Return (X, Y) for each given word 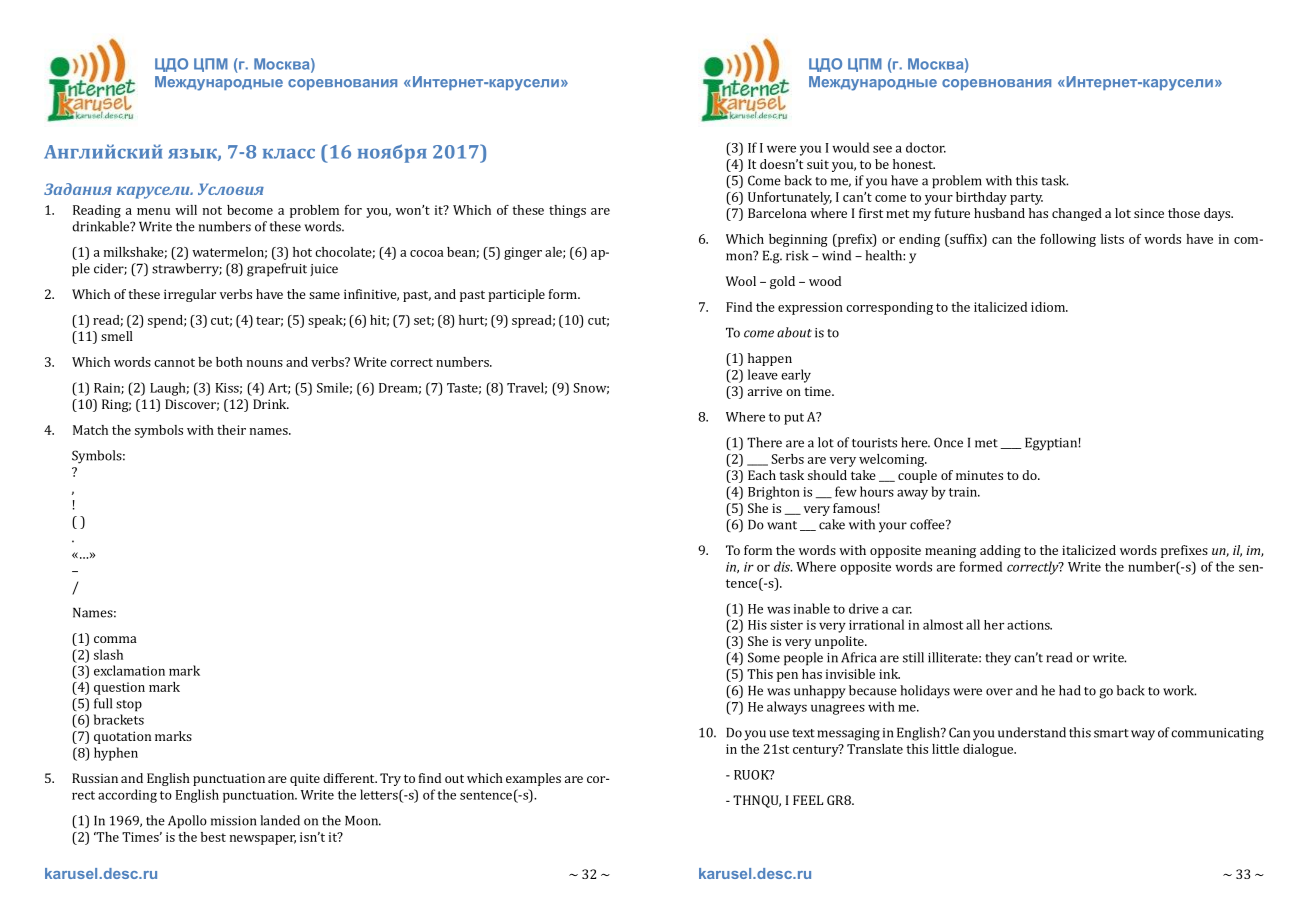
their (231, 430)
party (1026, 199)
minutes (979, 475)
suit (818, 164)
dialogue (989, 750)
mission (233, 821)
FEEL (808, 800)
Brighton (774, 493)
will (186, 210)
